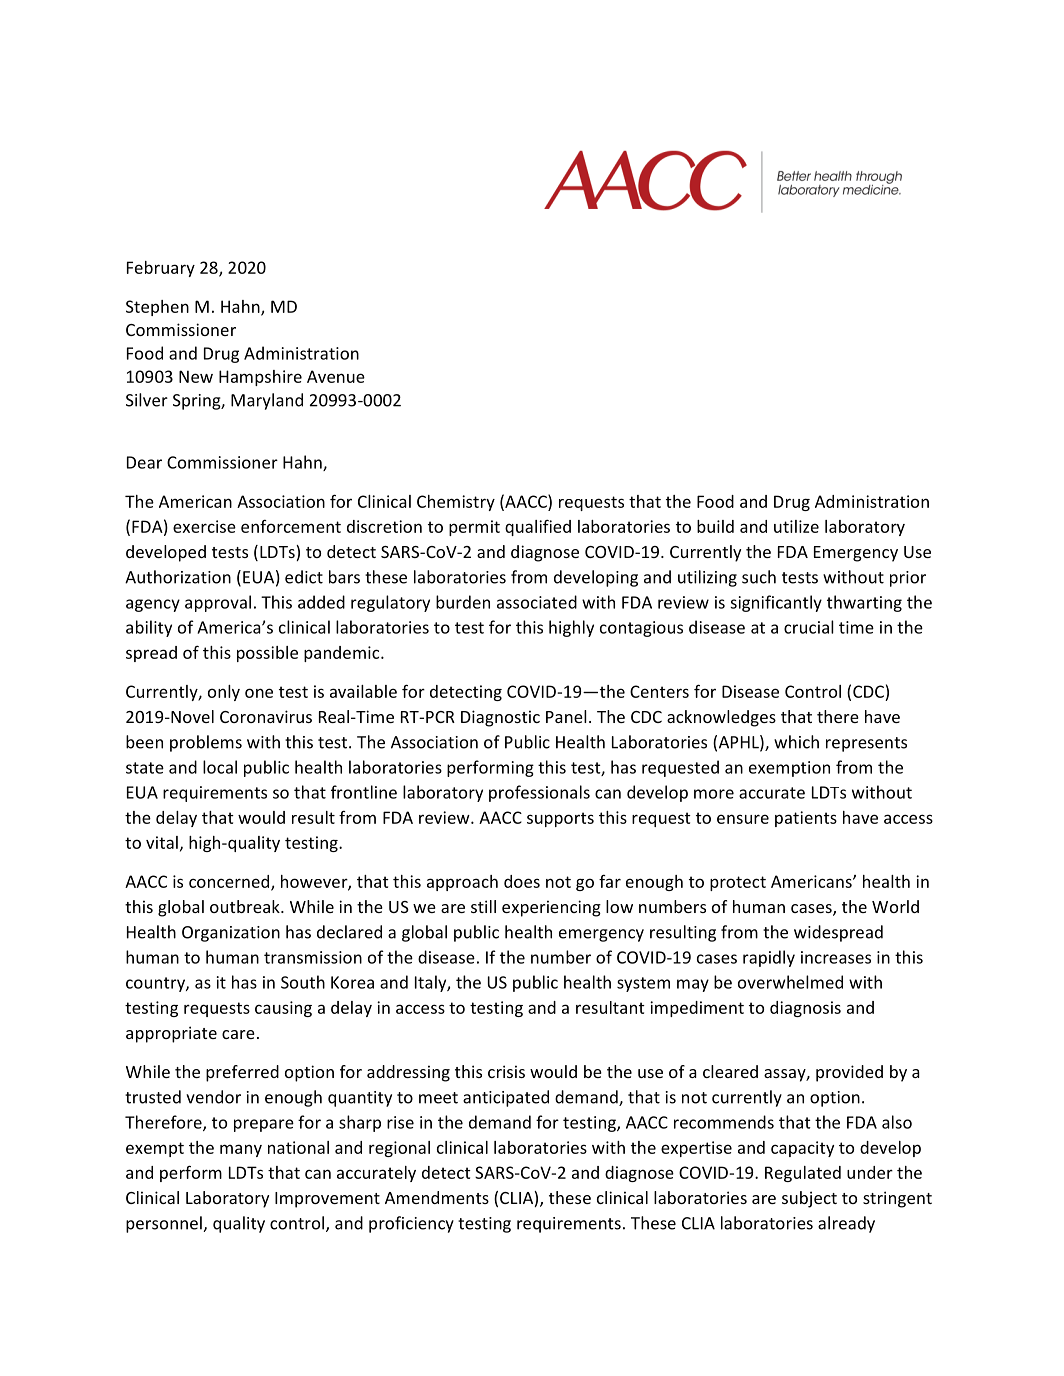 The image size is (1064, 1376). I want to click on associated, so click(537, 602).
